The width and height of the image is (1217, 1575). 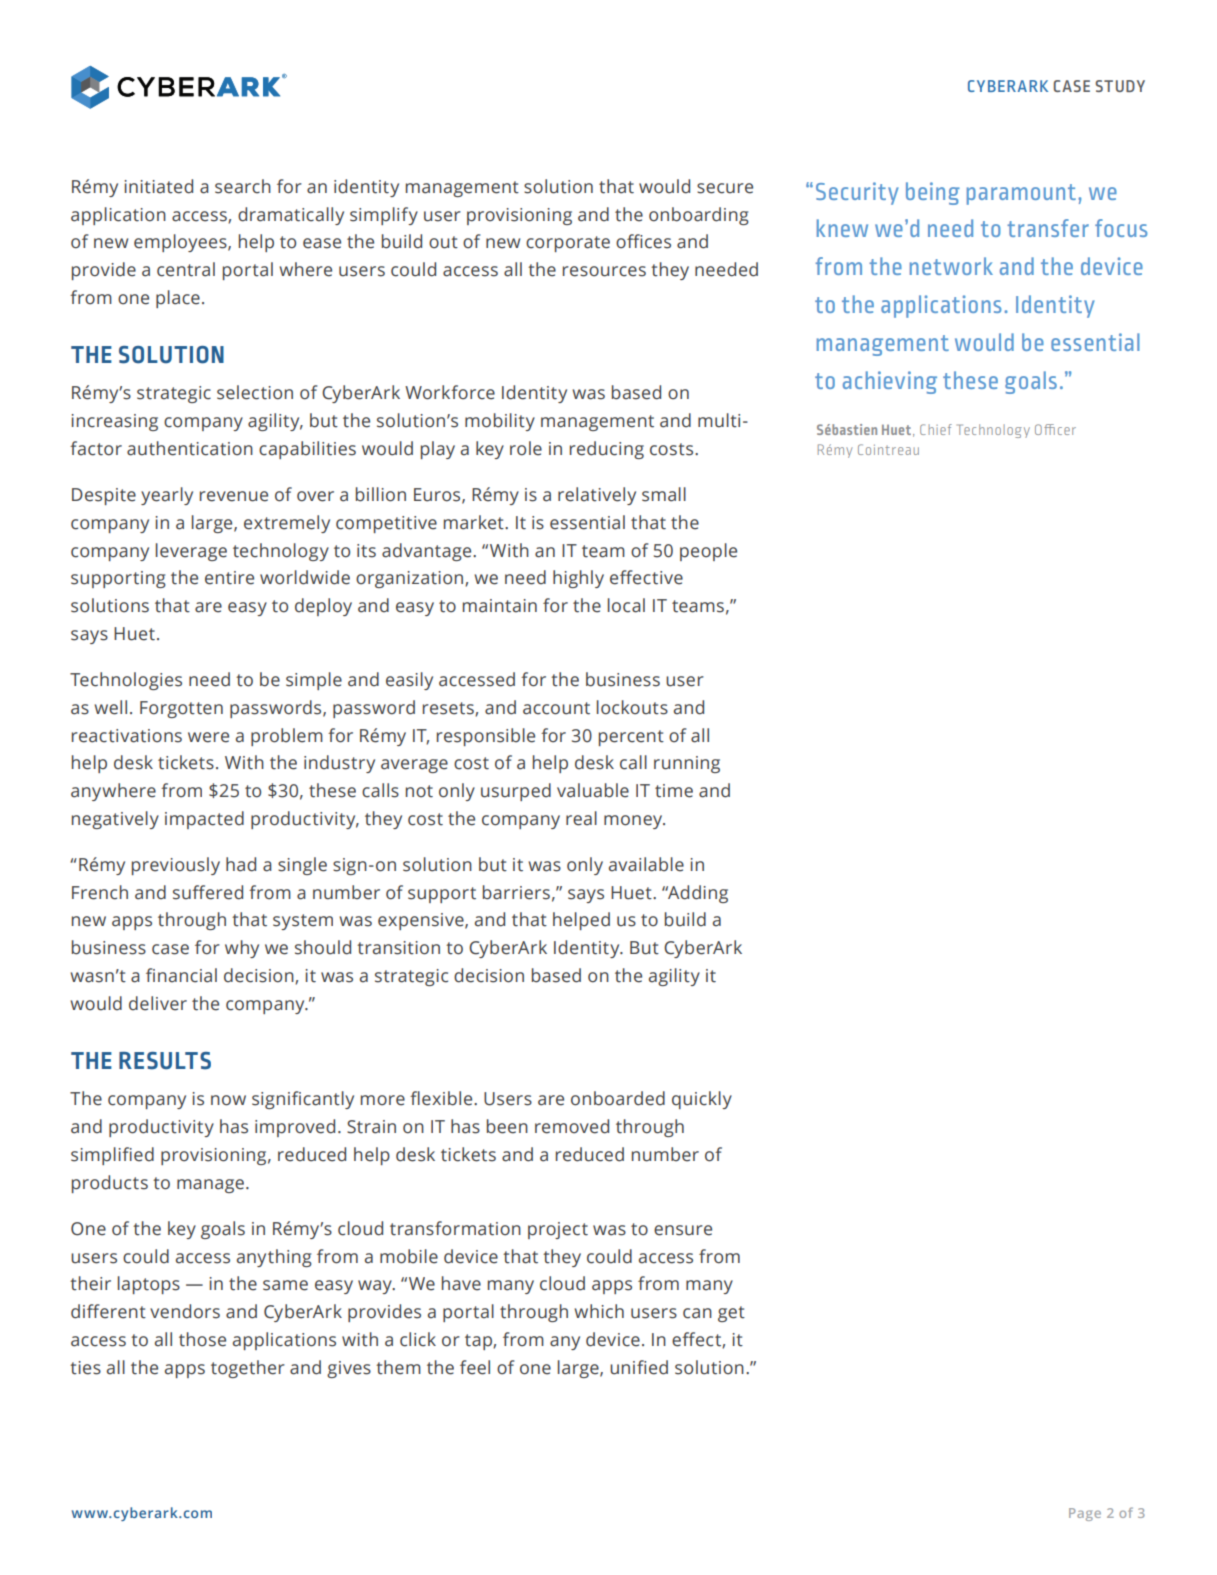 What do you see at coordinates (204, 820) in the image?
I see `impacted` at bounding box center [204, 820].
